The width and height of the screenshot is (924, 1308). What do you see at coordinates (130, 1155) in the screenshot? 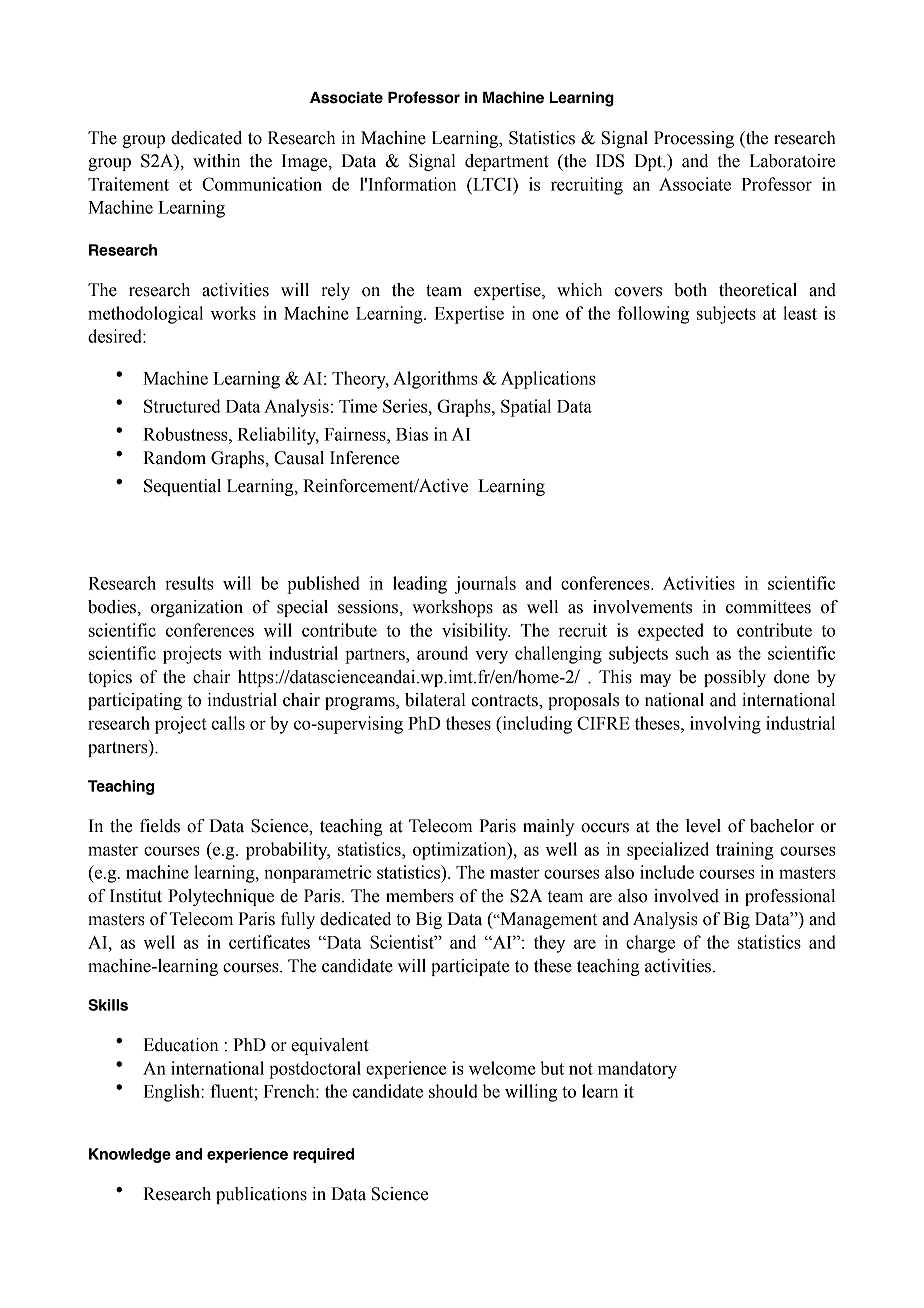
I see `Knowledge` at bounding box center [130, 1155].
